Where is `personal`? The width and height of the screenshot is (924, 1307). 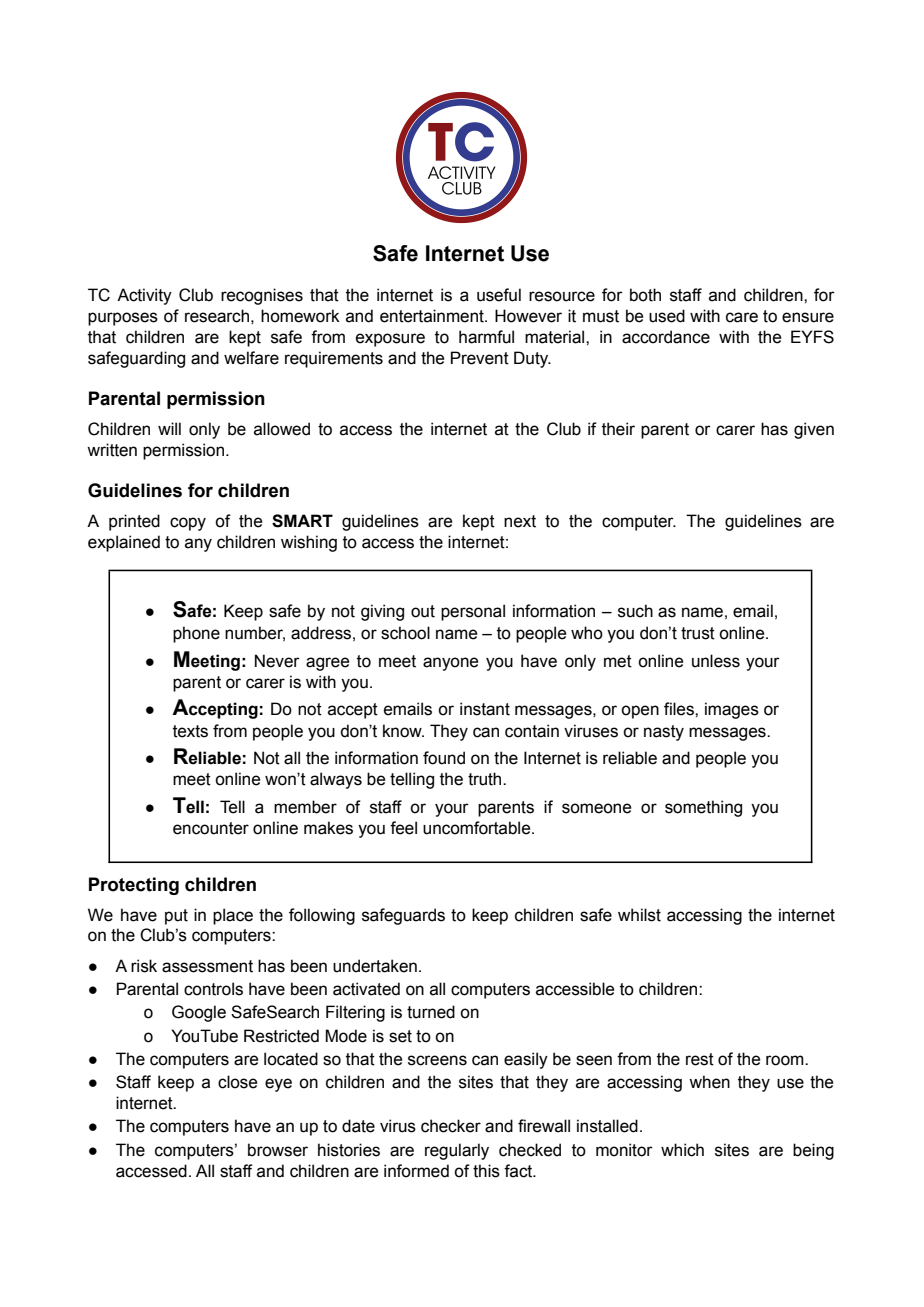
personal is located at coordinates (473, 612).
